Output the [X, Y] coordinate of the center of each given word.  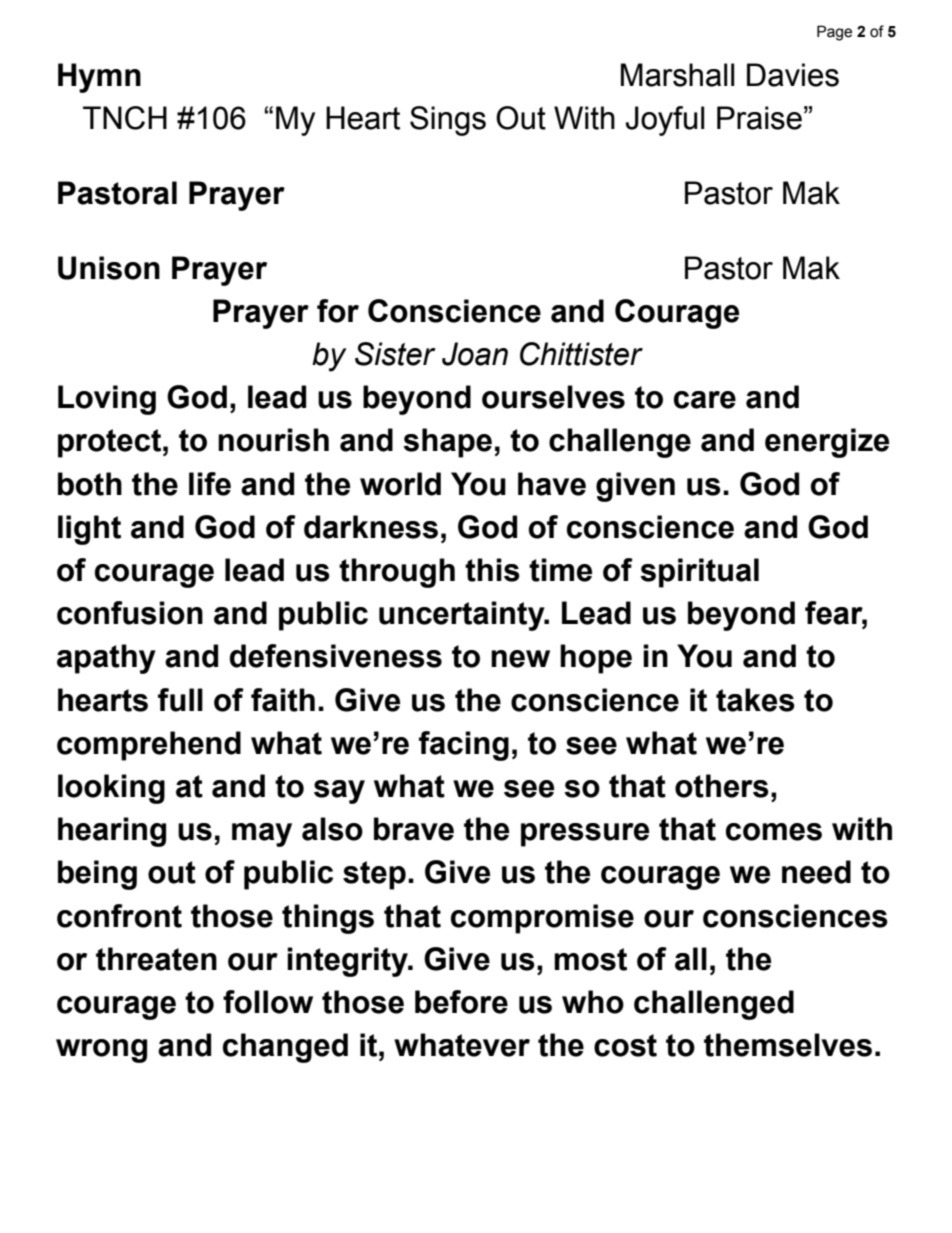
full [180, 700]
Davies [793, 75]
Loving [107, 400]
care [705, 400]
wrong [101, 1051]
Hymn [99, 78]
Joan [475, 354]
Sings [448, 121]
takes [755, 700]
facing [464, 746]
